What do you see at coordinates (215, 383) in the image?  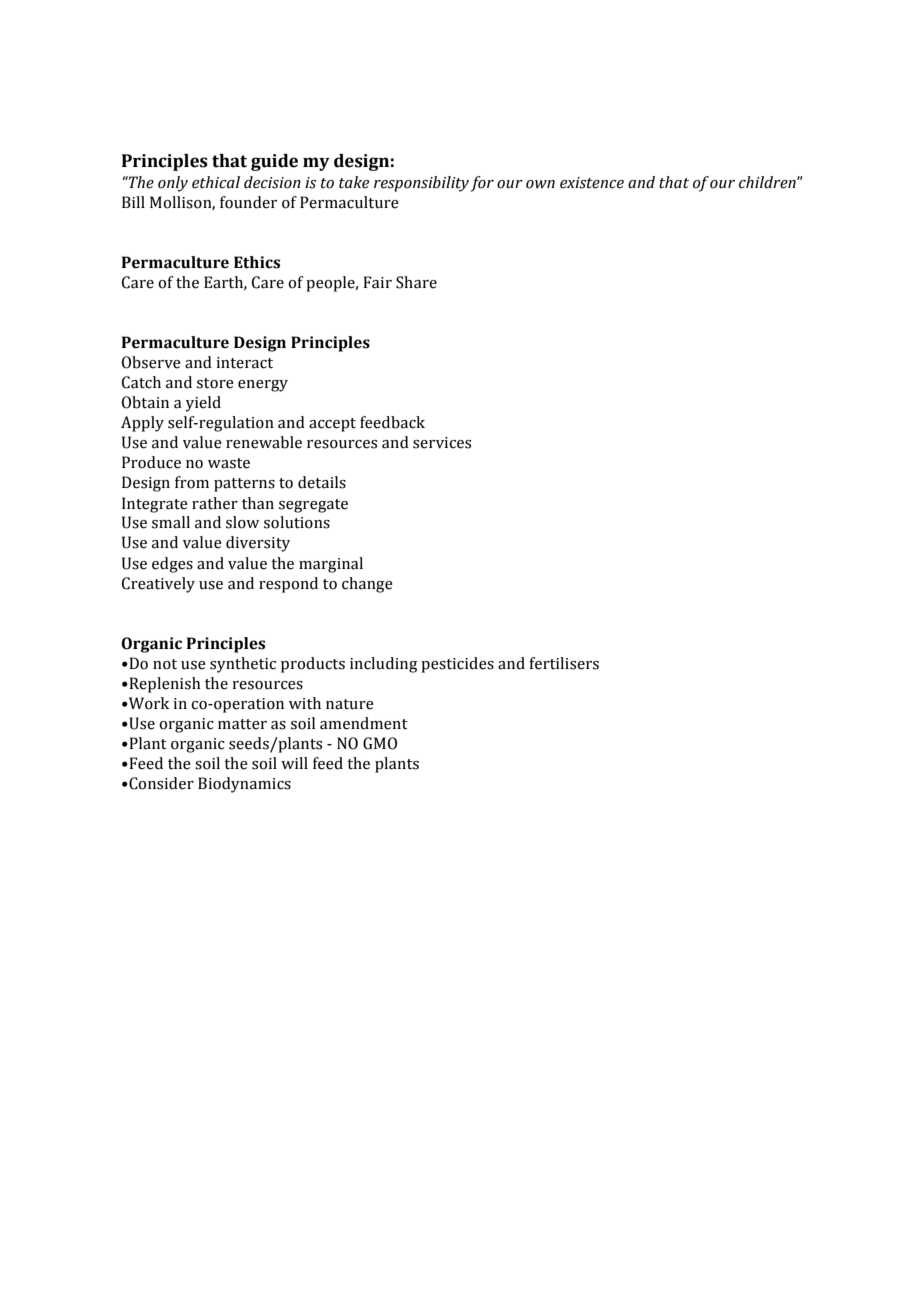 I see `store` at bounding box center [215, 383].
